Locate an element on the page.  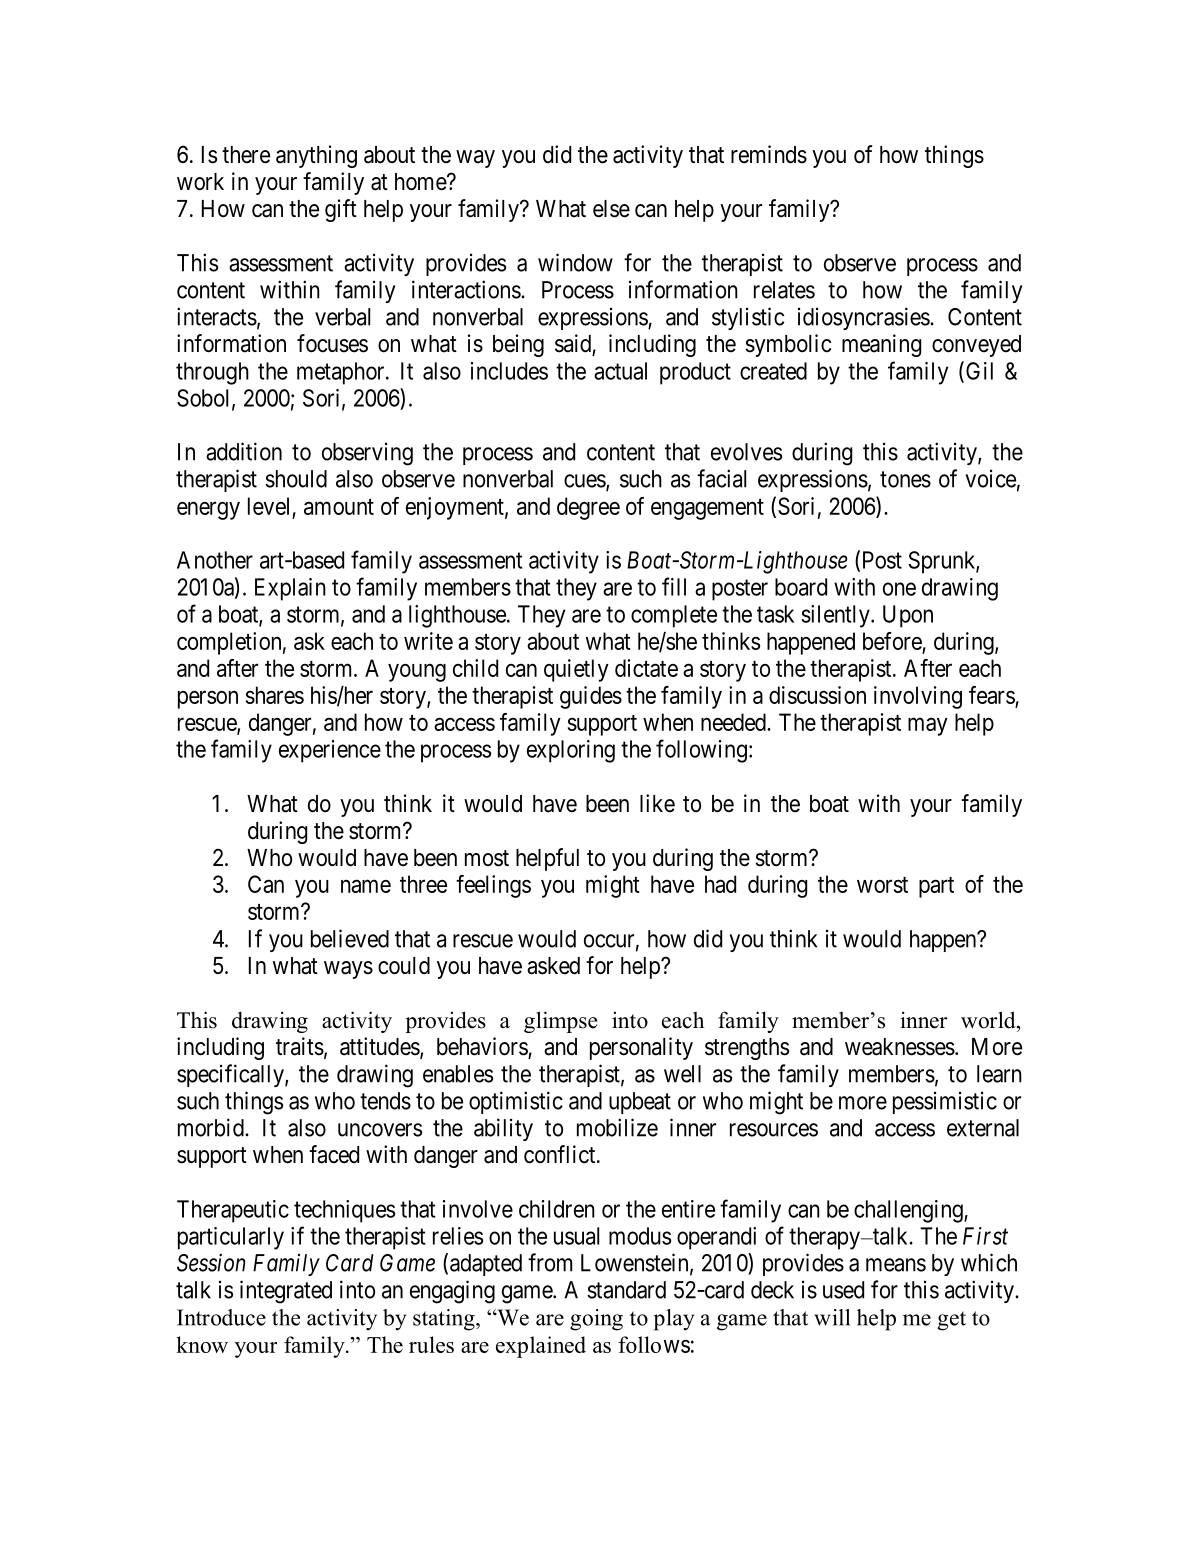
Gil is located at coordinates (978, 371).
